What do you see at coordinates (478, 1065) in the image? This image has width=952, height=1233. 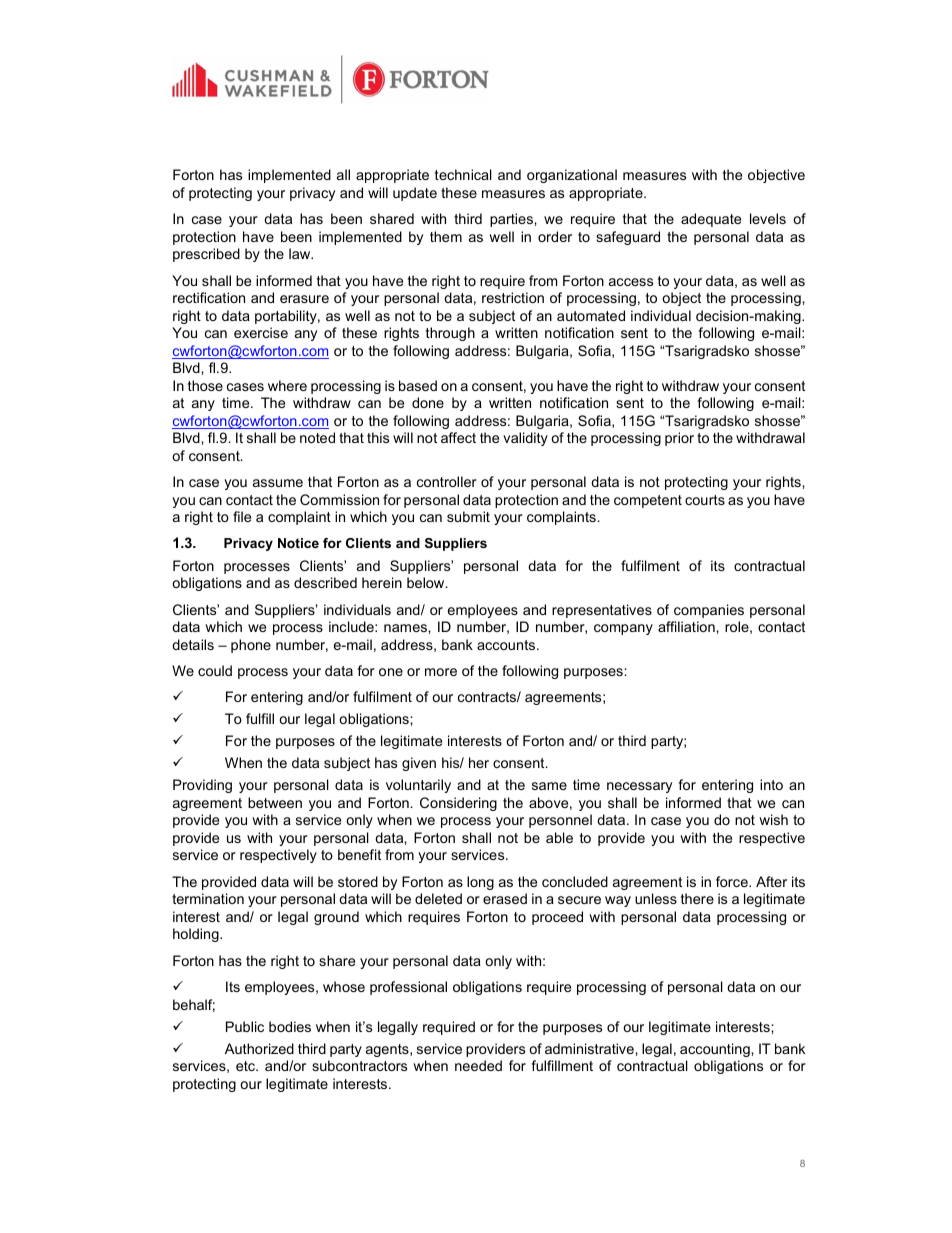 I see `needed` at bounding box center [478, 1065].
